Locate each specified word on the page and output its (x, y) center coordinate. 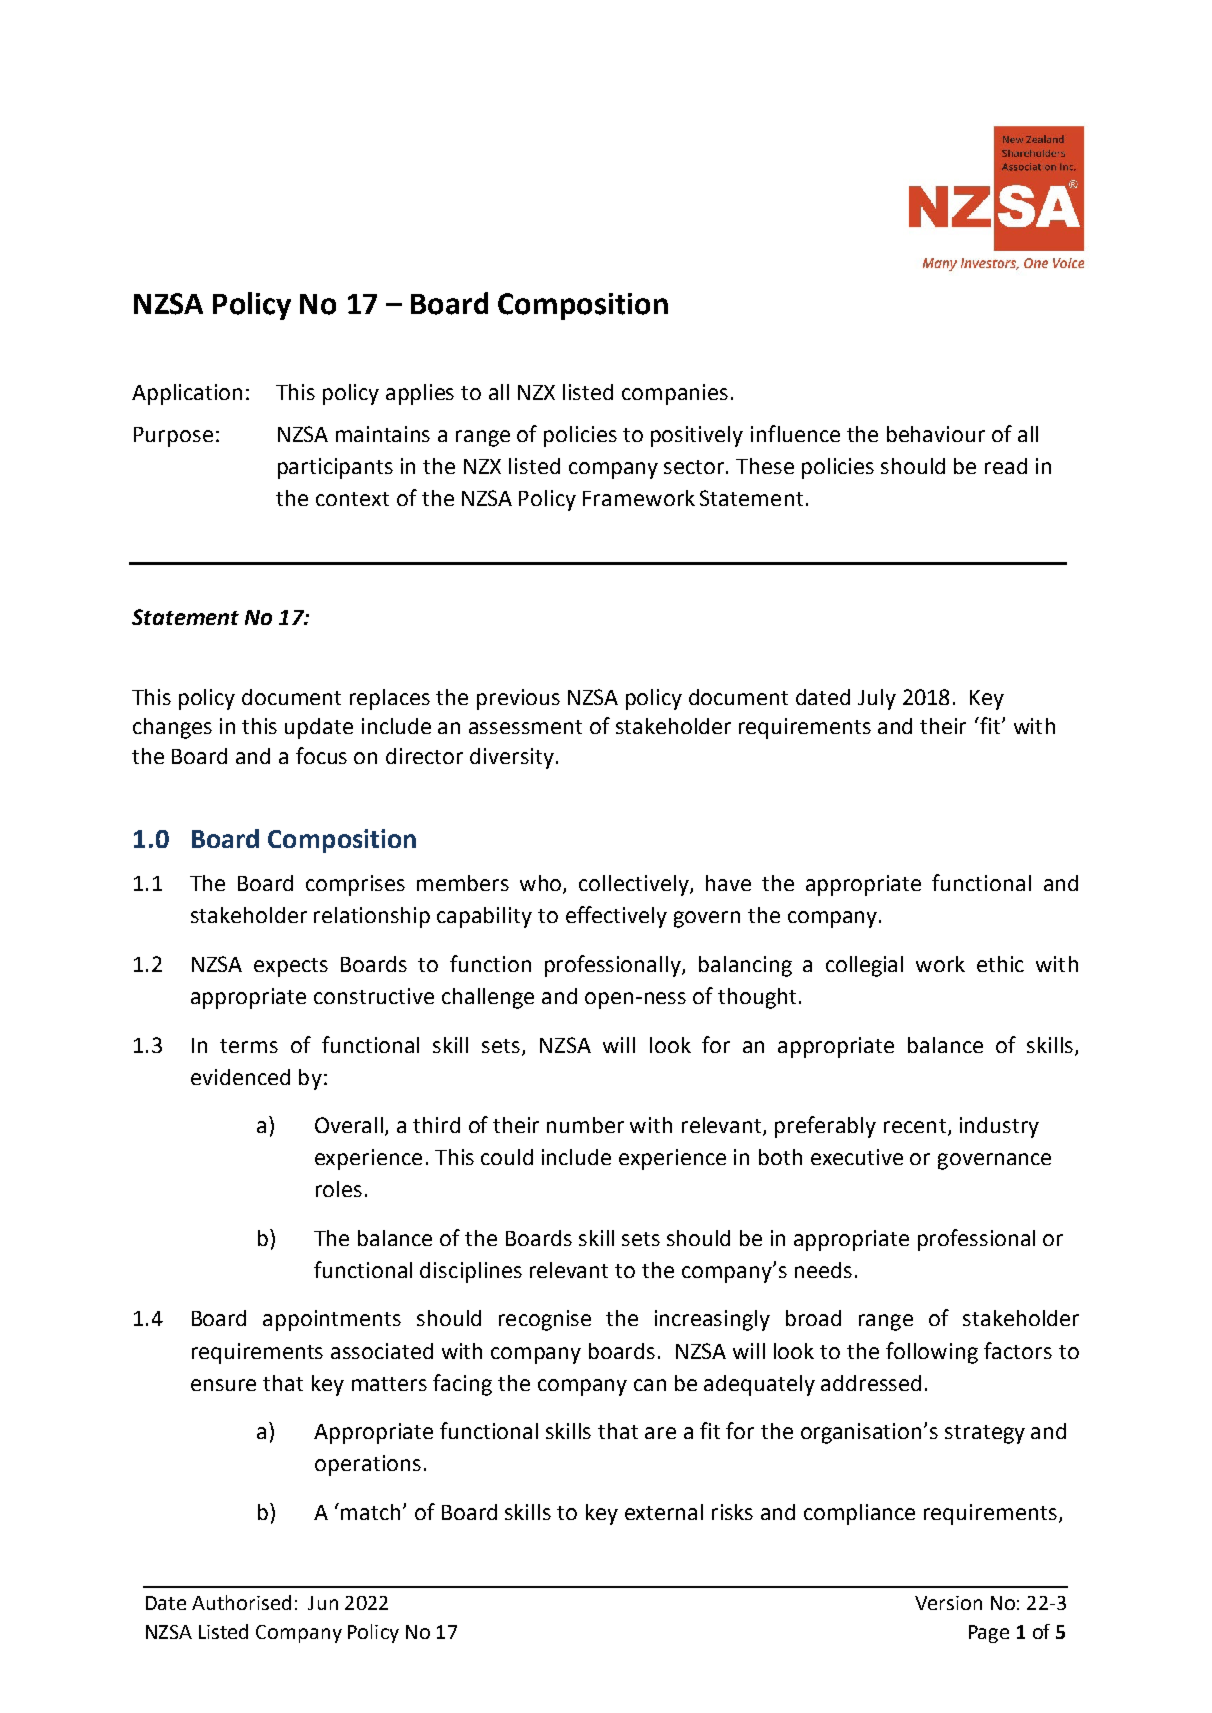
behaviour (936, 434)
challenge (488, 998)
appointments (332, 1320)
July (877, 699)
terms (249, 1046)
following (932, 1353)
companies (675, 394)
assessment (525, 727)
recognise (545, 1320)
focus (321, 755)
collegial (864, 966)
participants (335, 468)
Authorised (241, 1602)
